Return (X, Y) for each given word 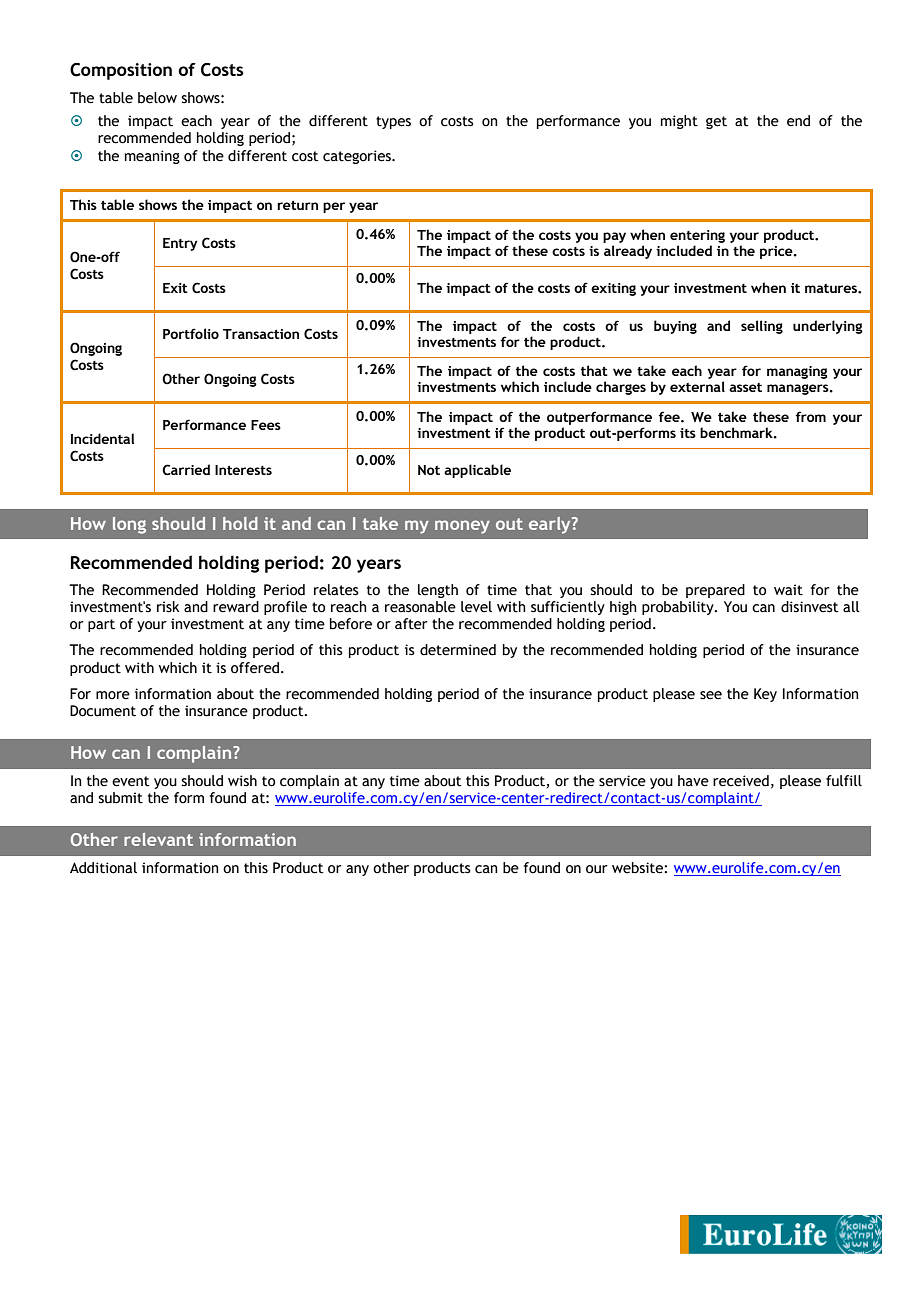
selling (762, 327)
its (688, 433)
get (716, 122)
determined (458, 650)
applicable (477, 471)
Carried (186, 470)
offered (255, 668)
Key (765, 695)
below (157, 98)
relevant (158, 839)
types (393, 122)
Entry (180, 244)
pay (614, 237)
